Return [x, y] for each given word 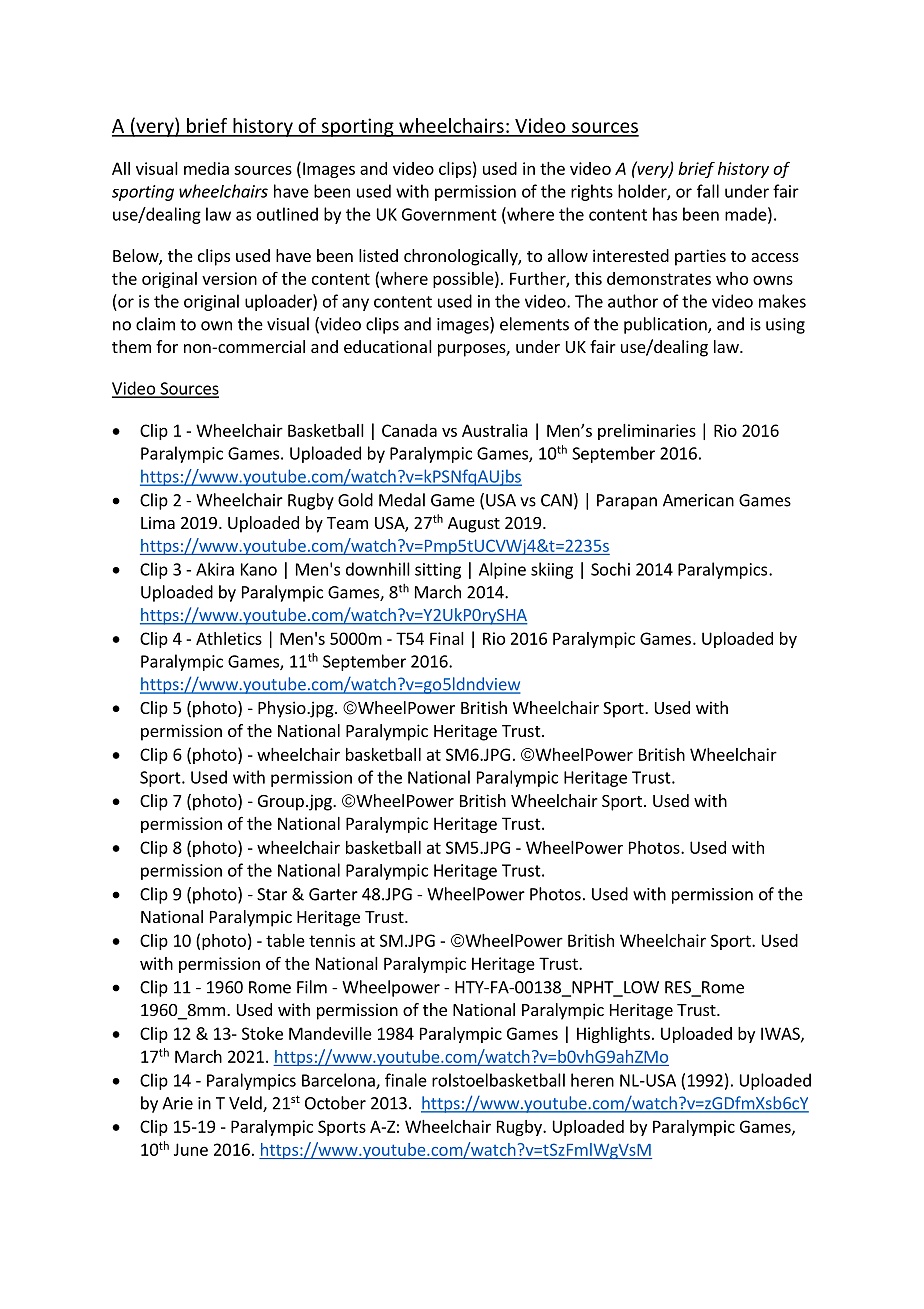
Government [449, 214]
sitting [438, 571]
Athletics [229, 638]
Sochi [610, 569]
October [335, 1103]
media [206, 168]
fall [708, 191]
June [191, 1149]
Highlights [613, 1035]
